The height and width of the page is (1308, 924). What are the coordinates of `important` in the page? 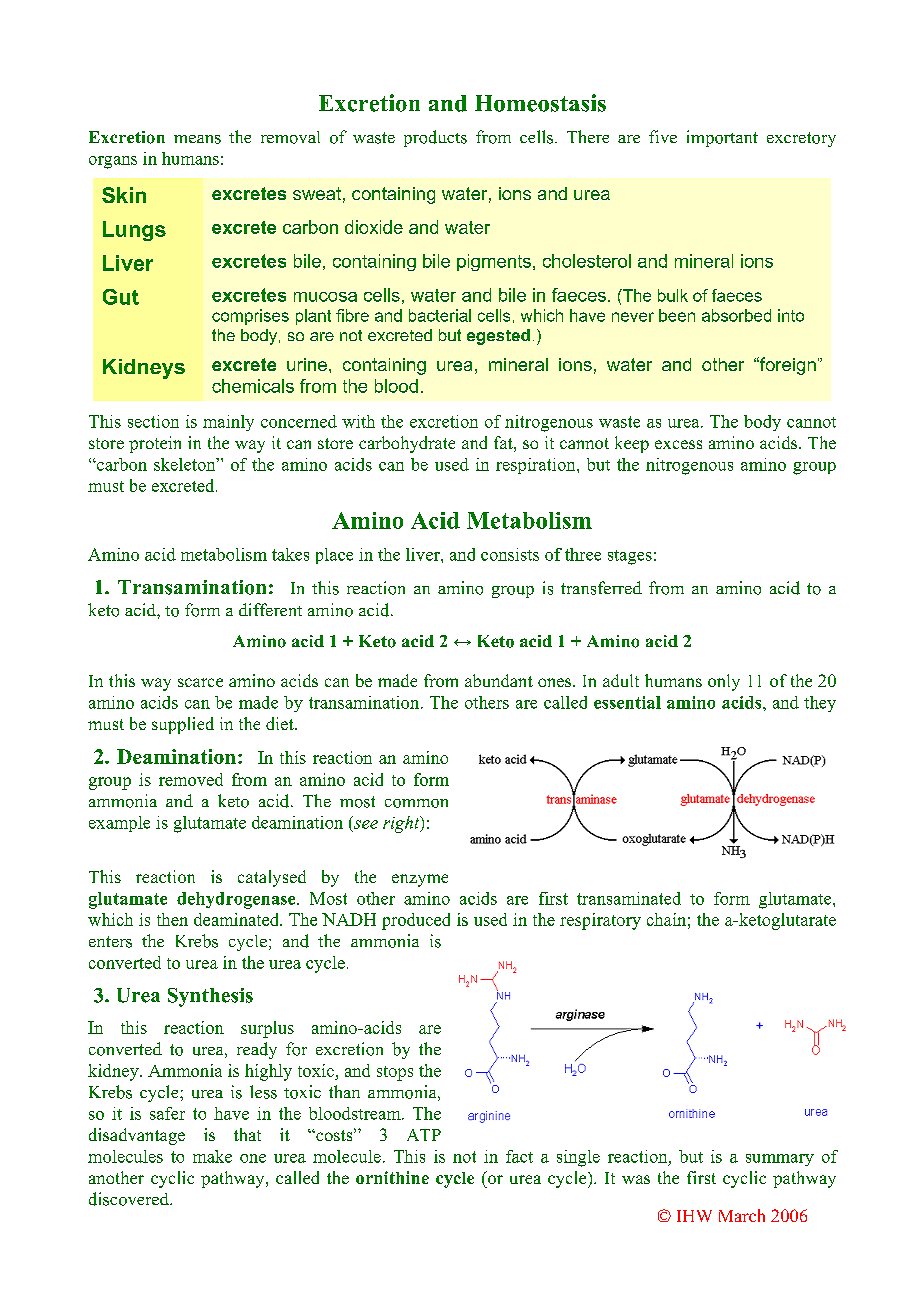 It's located at (722, 138).
